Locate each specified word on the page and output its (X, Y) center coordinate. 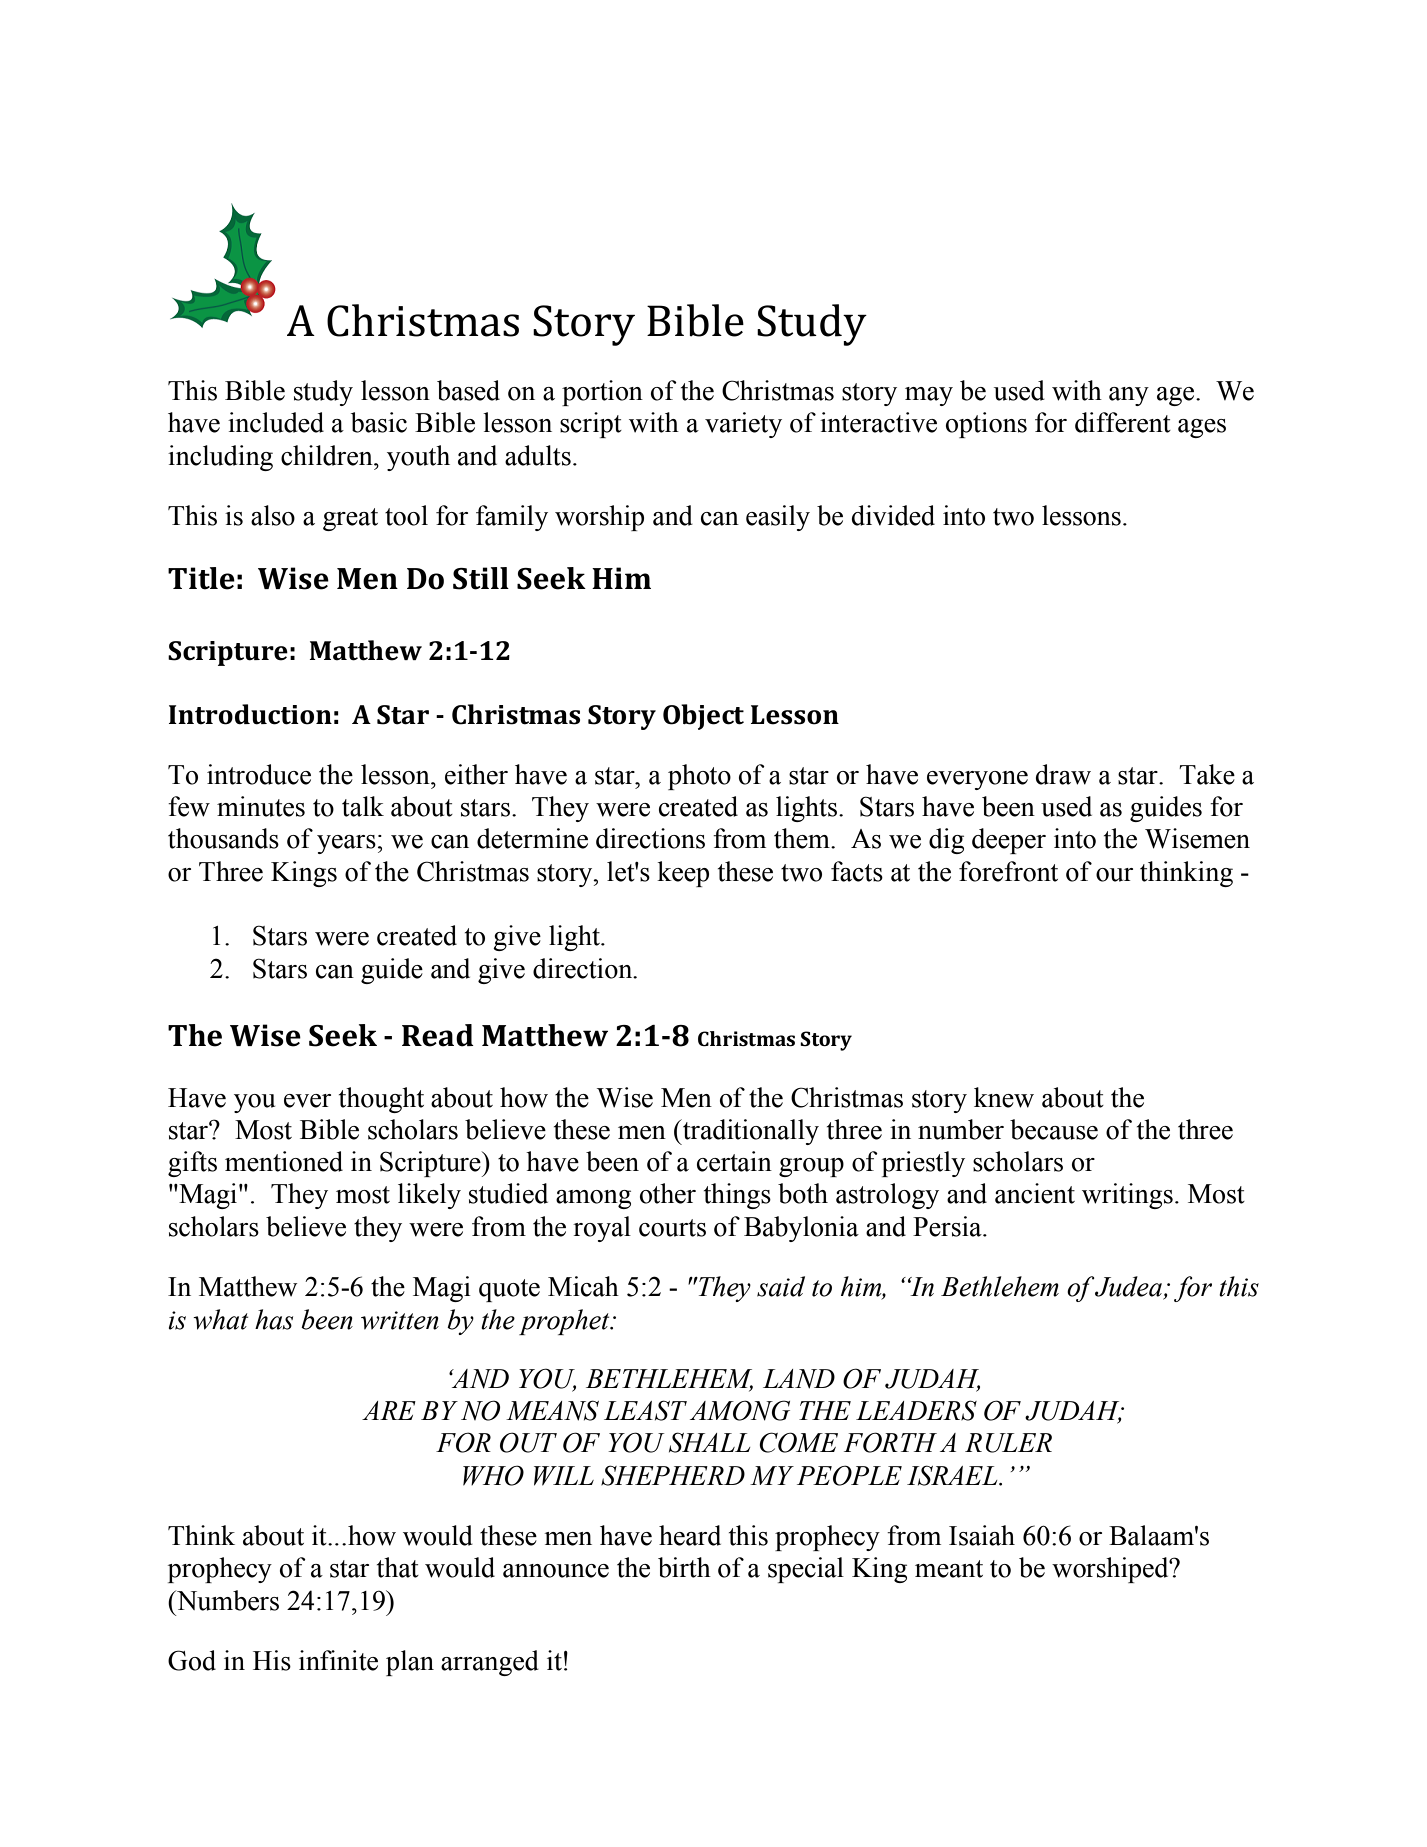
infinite (338, 1660)
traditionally (750, 1132)
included (276, 422)
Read (438, 1035)
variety (743, 425)
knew (1004, 1097)
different (1123, 422)
